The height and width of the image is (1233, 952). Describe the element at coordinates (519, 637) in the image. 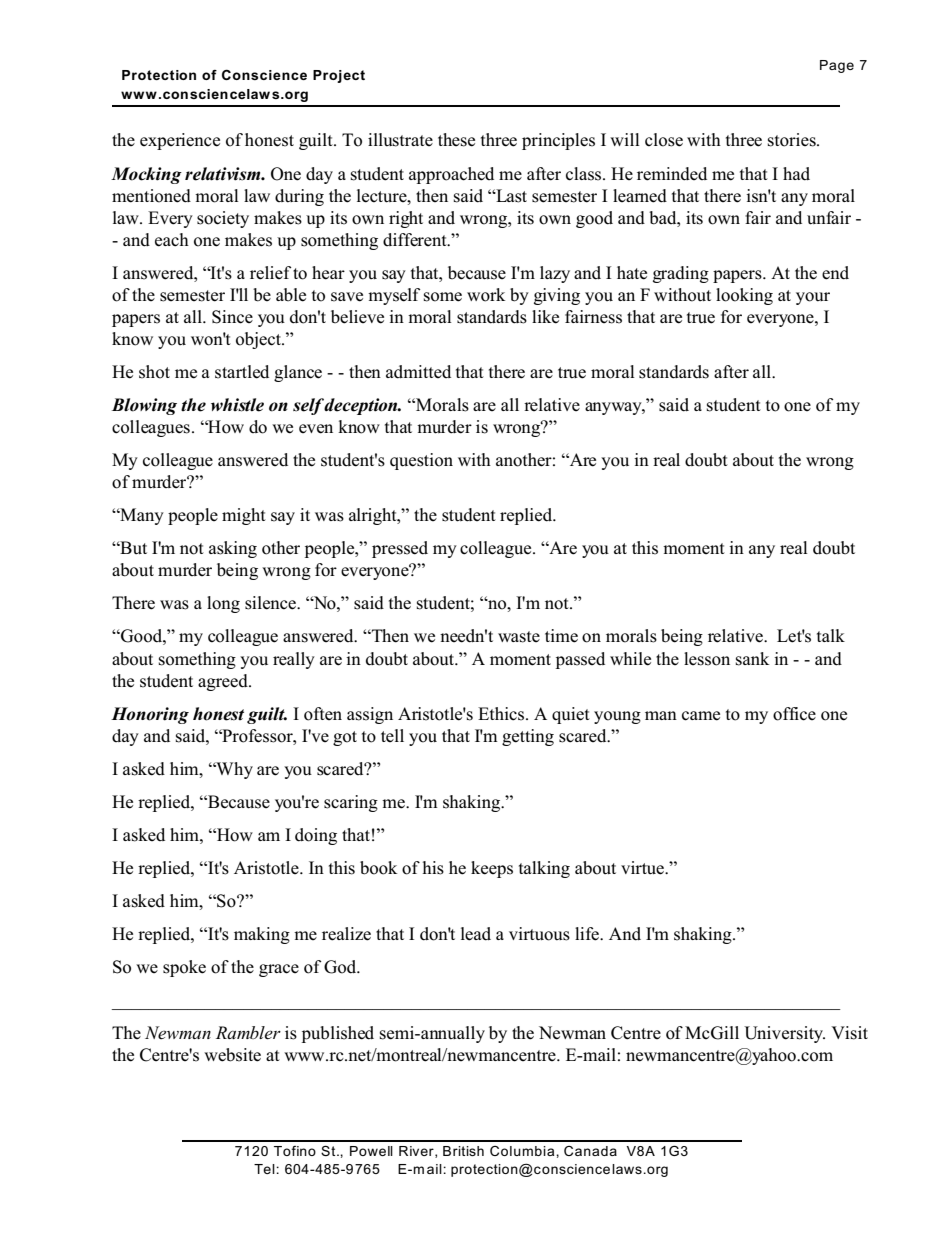

I see `waste` at that location.
